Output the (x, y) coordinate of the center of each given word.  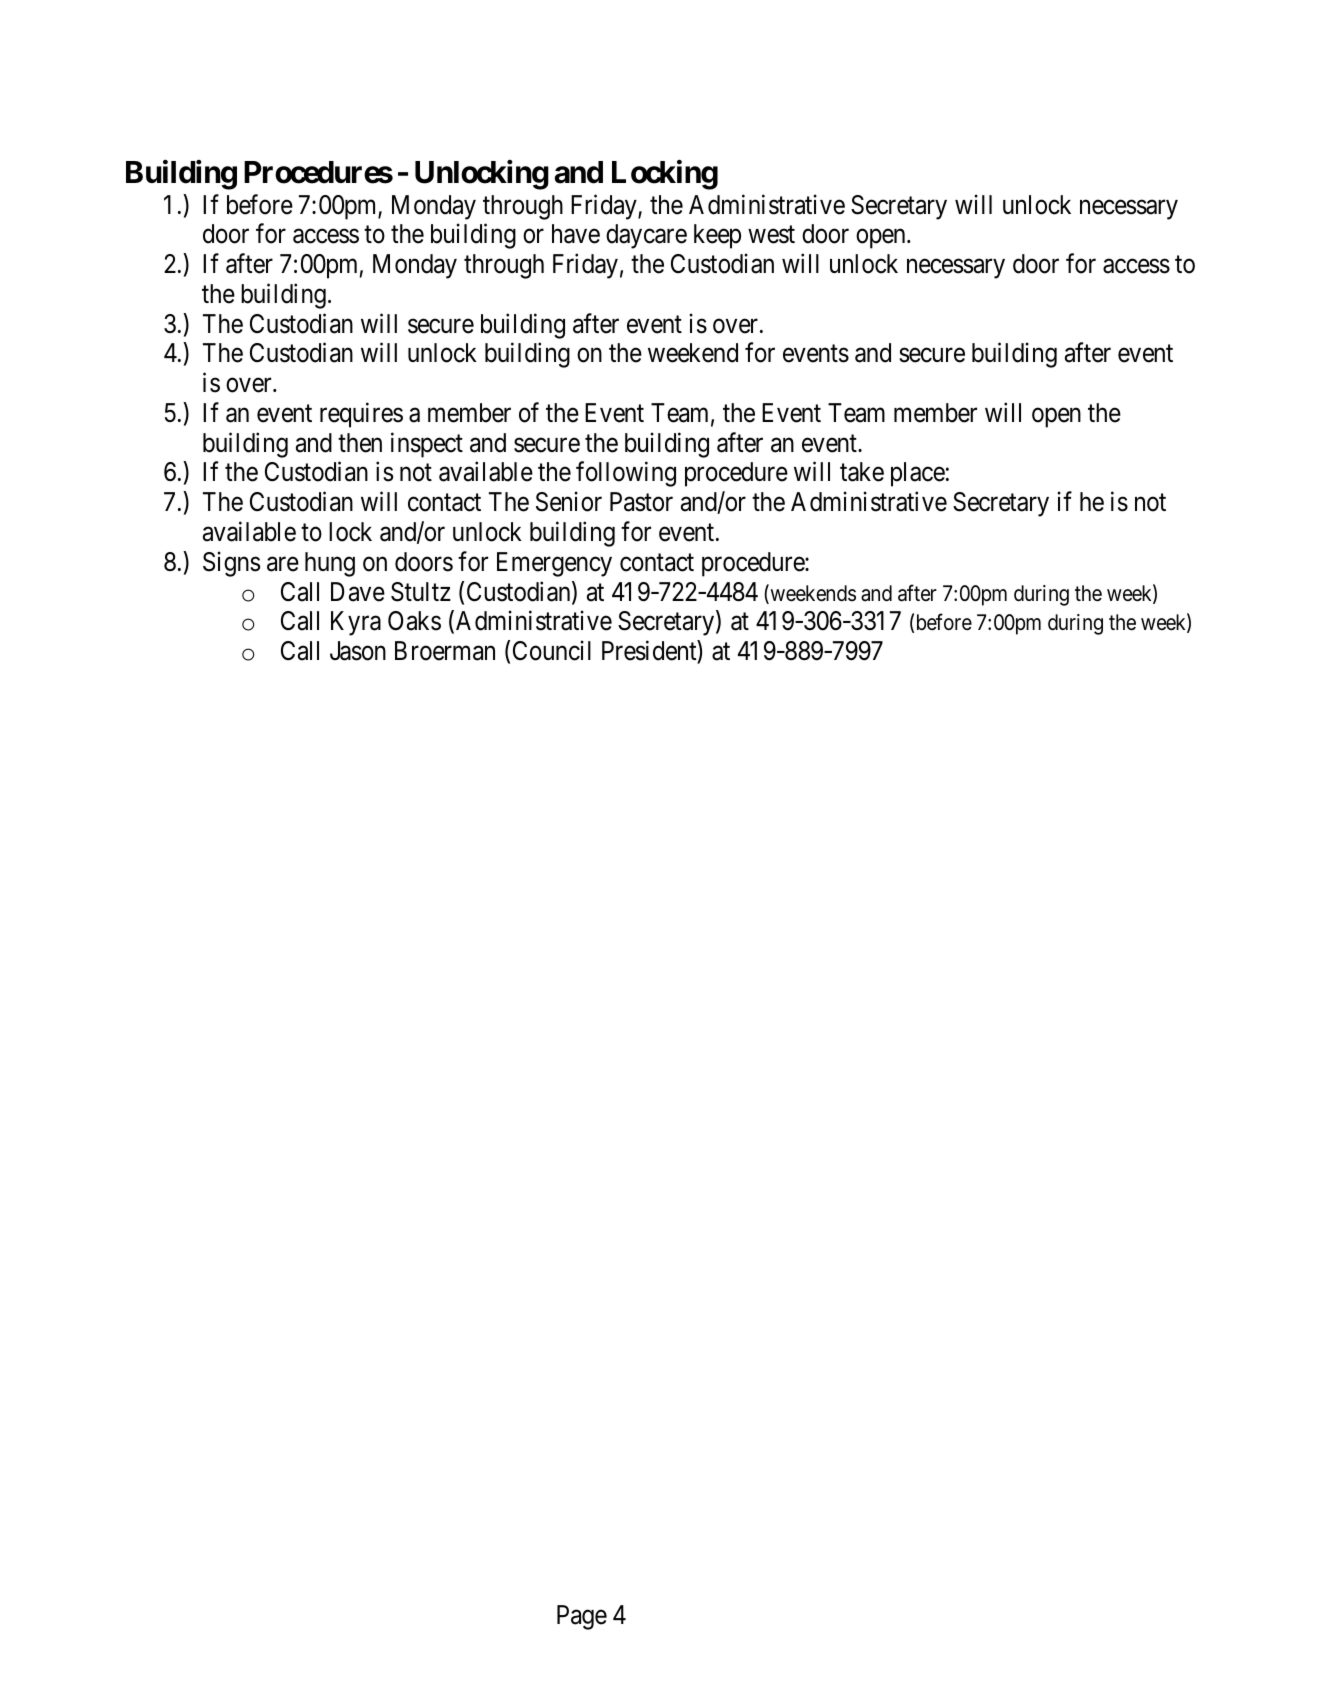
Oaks (414, 621)
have (576, 234)
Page (582, 1617)
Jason (358, 651)
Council (552, 650)
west (771, 235)
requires (361, 415)
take (862, 472)
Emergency (554, 564)
